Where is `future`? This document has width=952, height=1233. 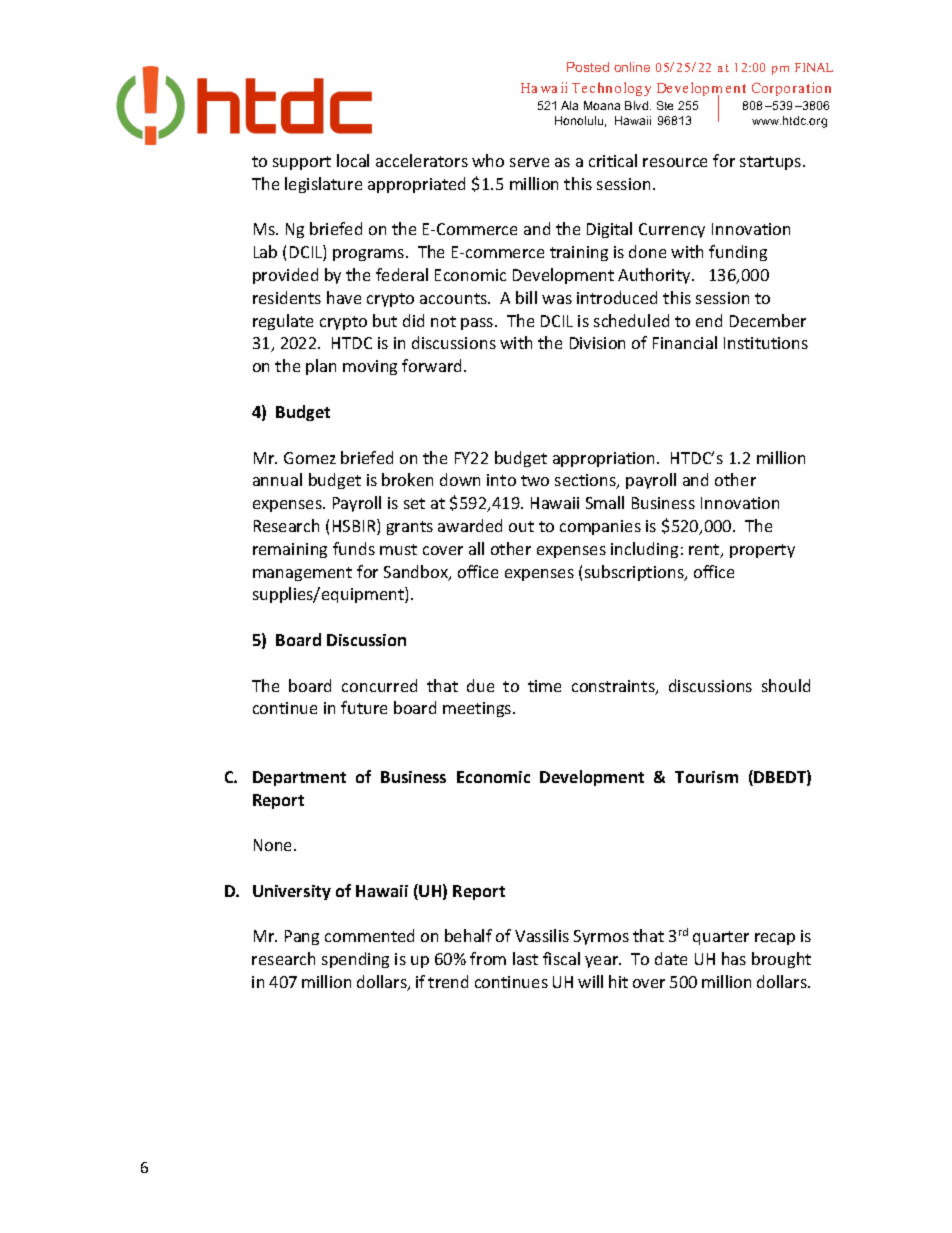 future is located at coordinates (364, 707).
